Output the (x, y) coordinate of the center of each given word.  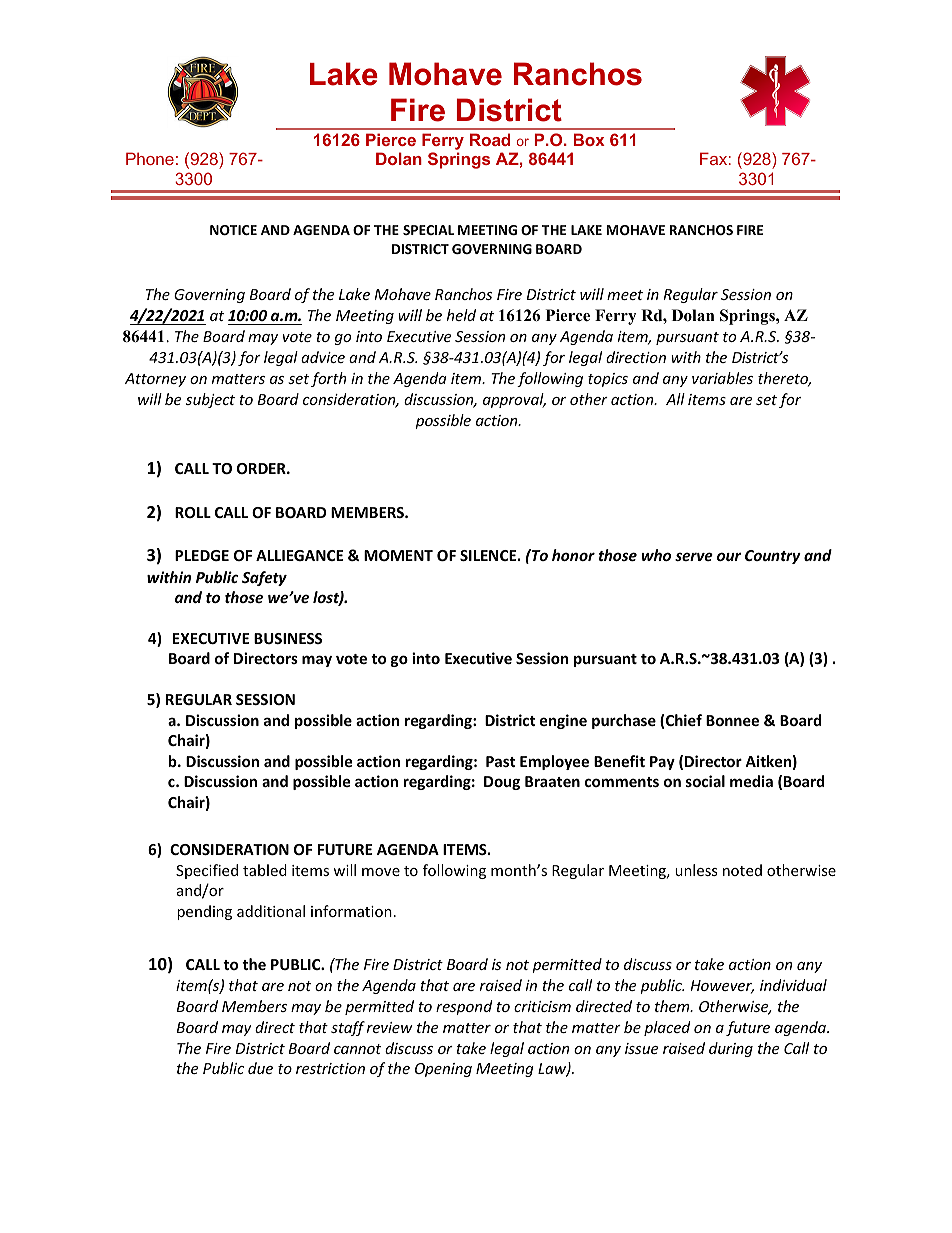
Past (501, 761)
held (461, 315)
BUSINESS (288, 638)
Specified (207, 871)
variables (722, 378)
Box (589, 139)
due (260, 1068)
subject (210, 400)
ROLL (193, 512)
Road (490, 139)
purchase (624, 721)
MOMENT (398, 555)
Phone (150, 158)
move (381, 872)
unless (696, 870)
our (729, 556)
